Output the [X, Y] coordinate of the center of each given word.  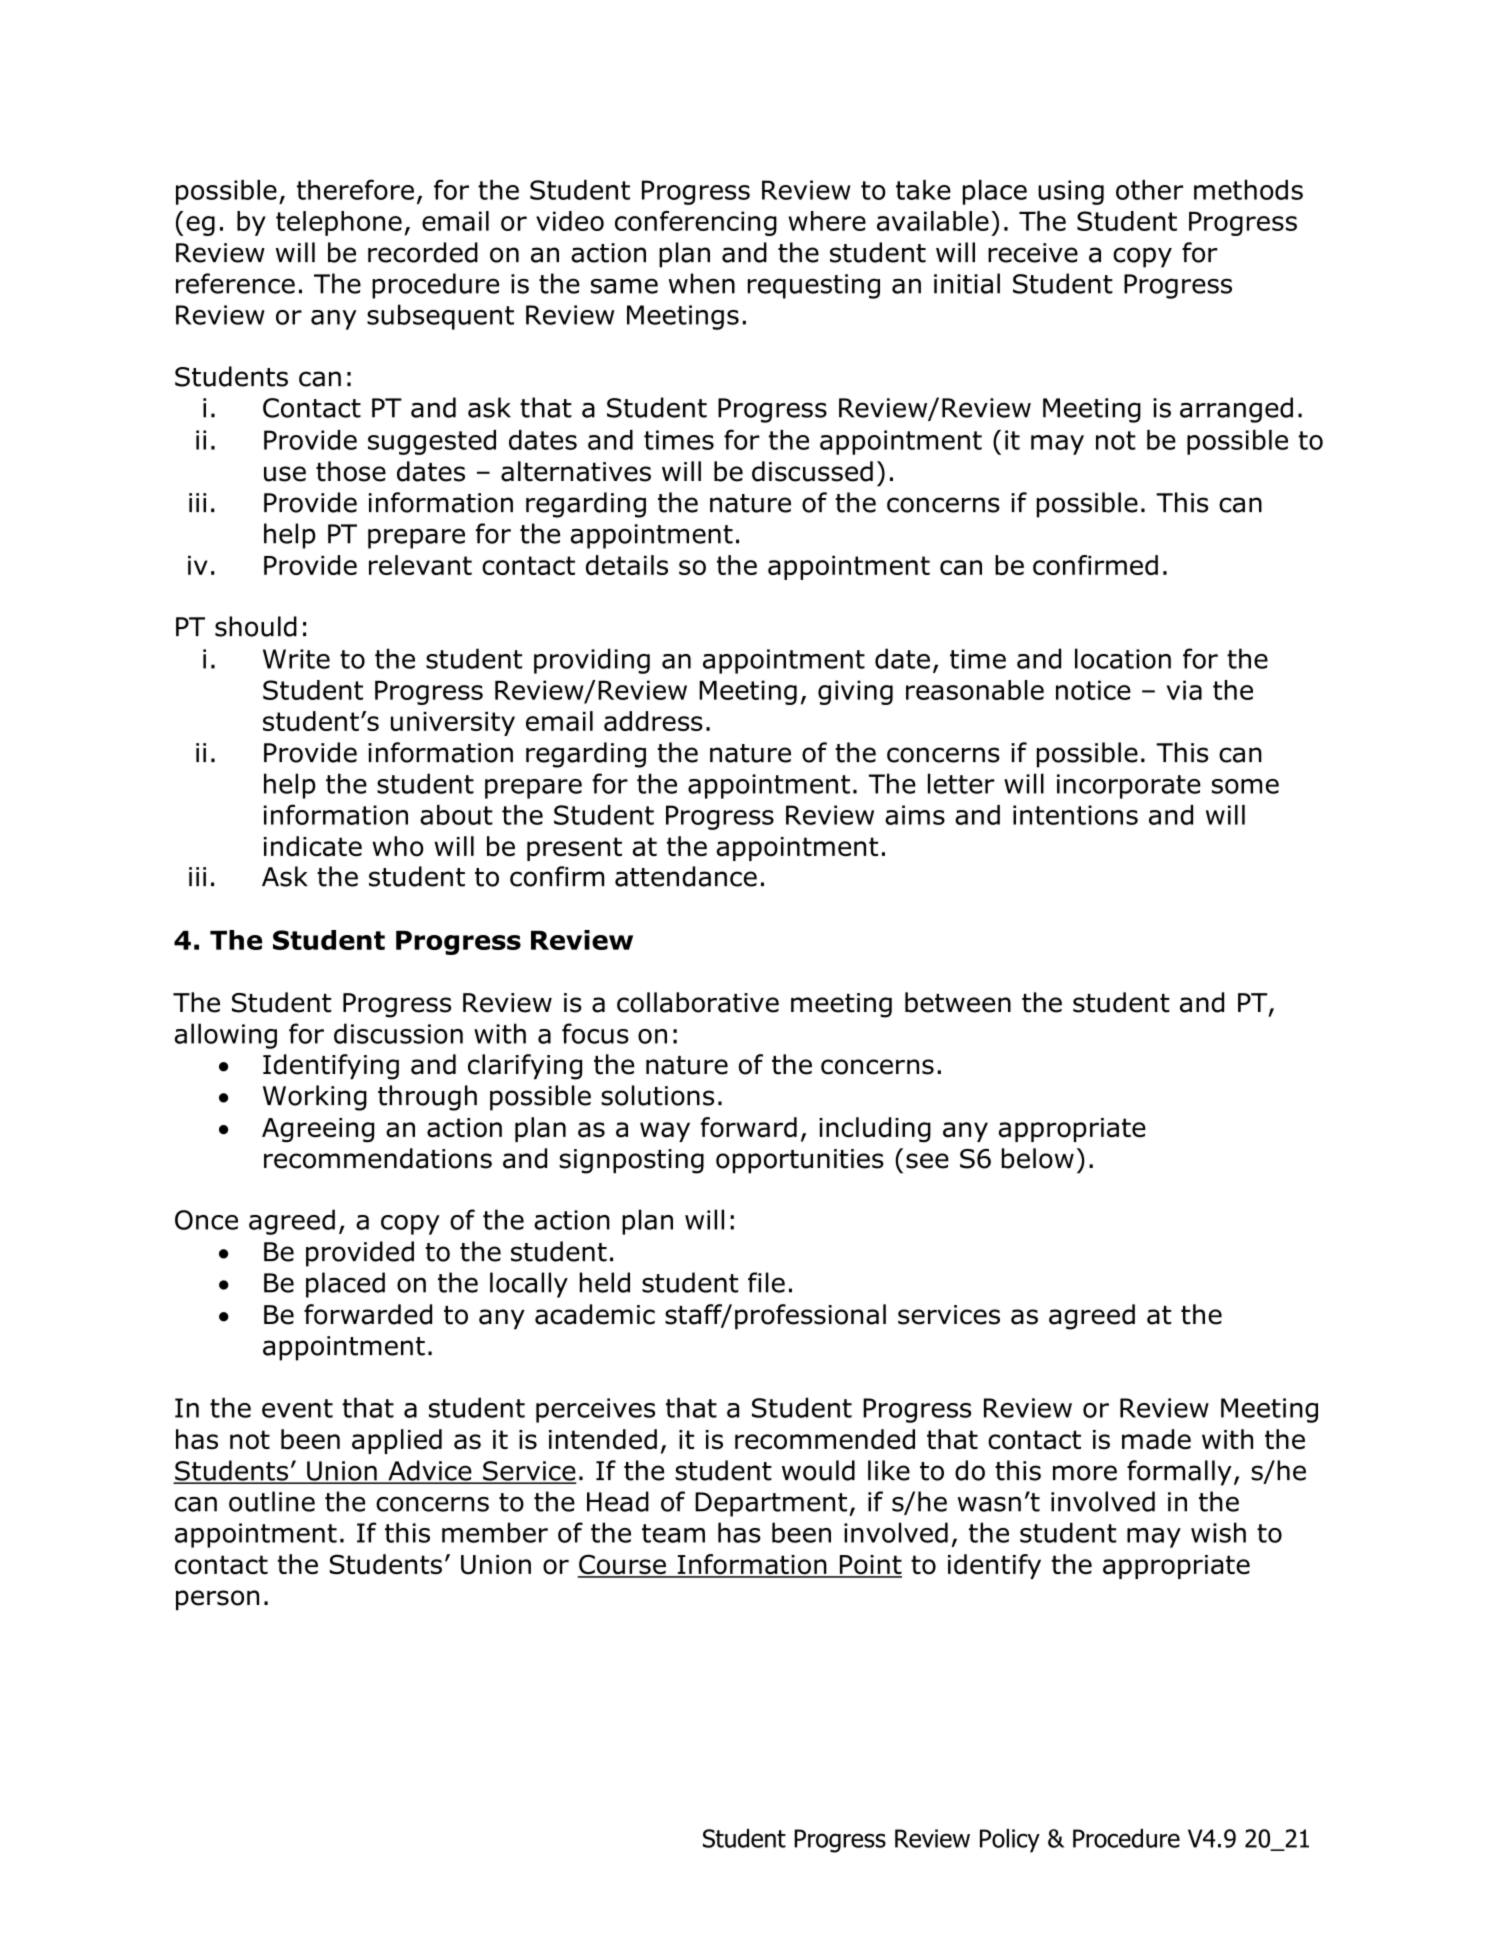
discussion [398, 1033]
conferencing [696, 223]
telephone [339, 223]
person [217, 1600]
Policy [1010, 1841]
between [958, 1002]
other [1149, 190]
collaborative [698, 1002]
